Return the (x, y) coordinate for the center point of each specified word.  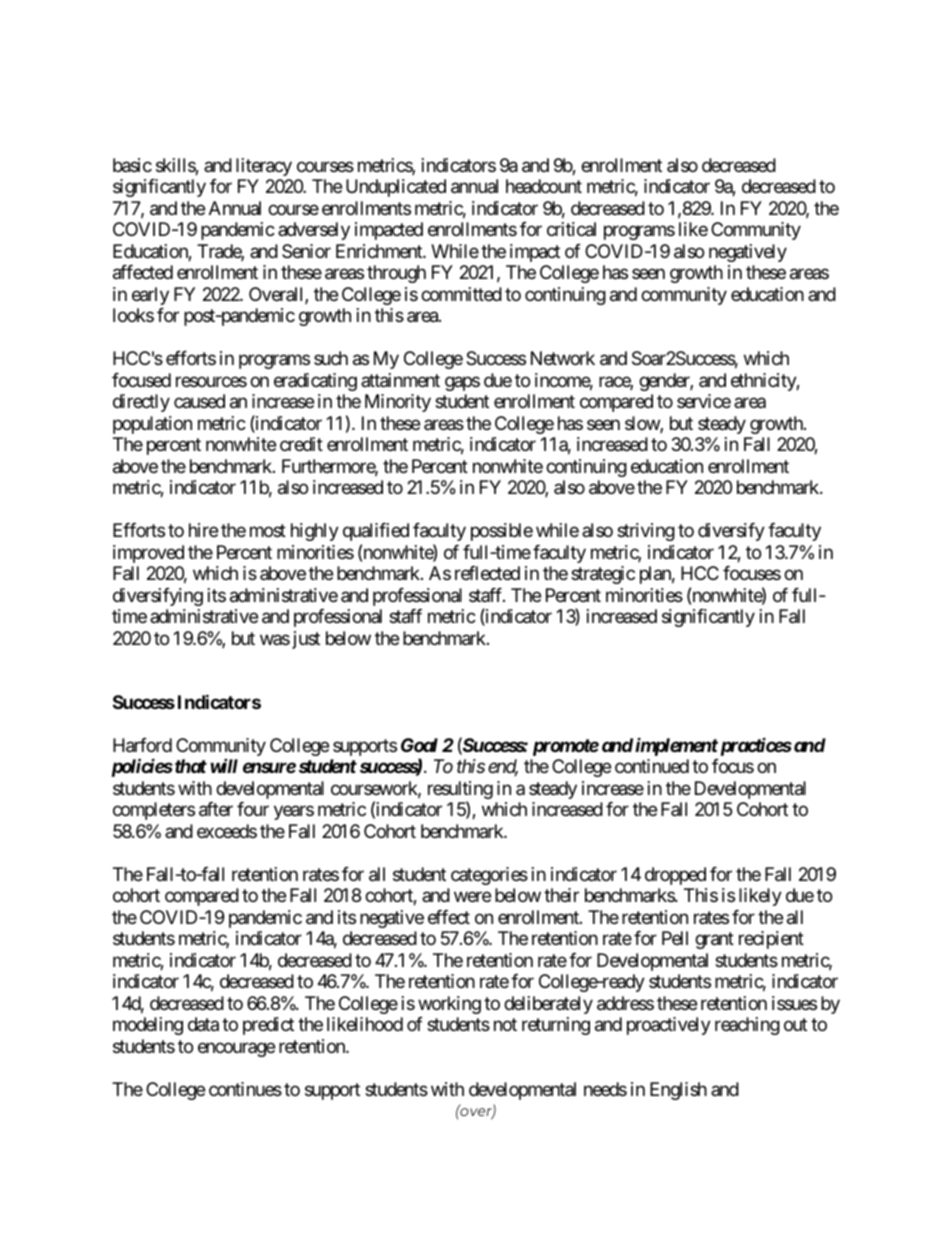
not (505, 1025)
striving (646, 532)
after (216, 809)
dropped (675, 876)
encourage (236, 1049)
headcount (544, 186)
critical (571, 229)
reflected (487, 573)
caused (199, 401)
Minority (398, 403)
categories (489, 876)
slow (643, 424)
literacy (264, 167)
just (304, 640)
